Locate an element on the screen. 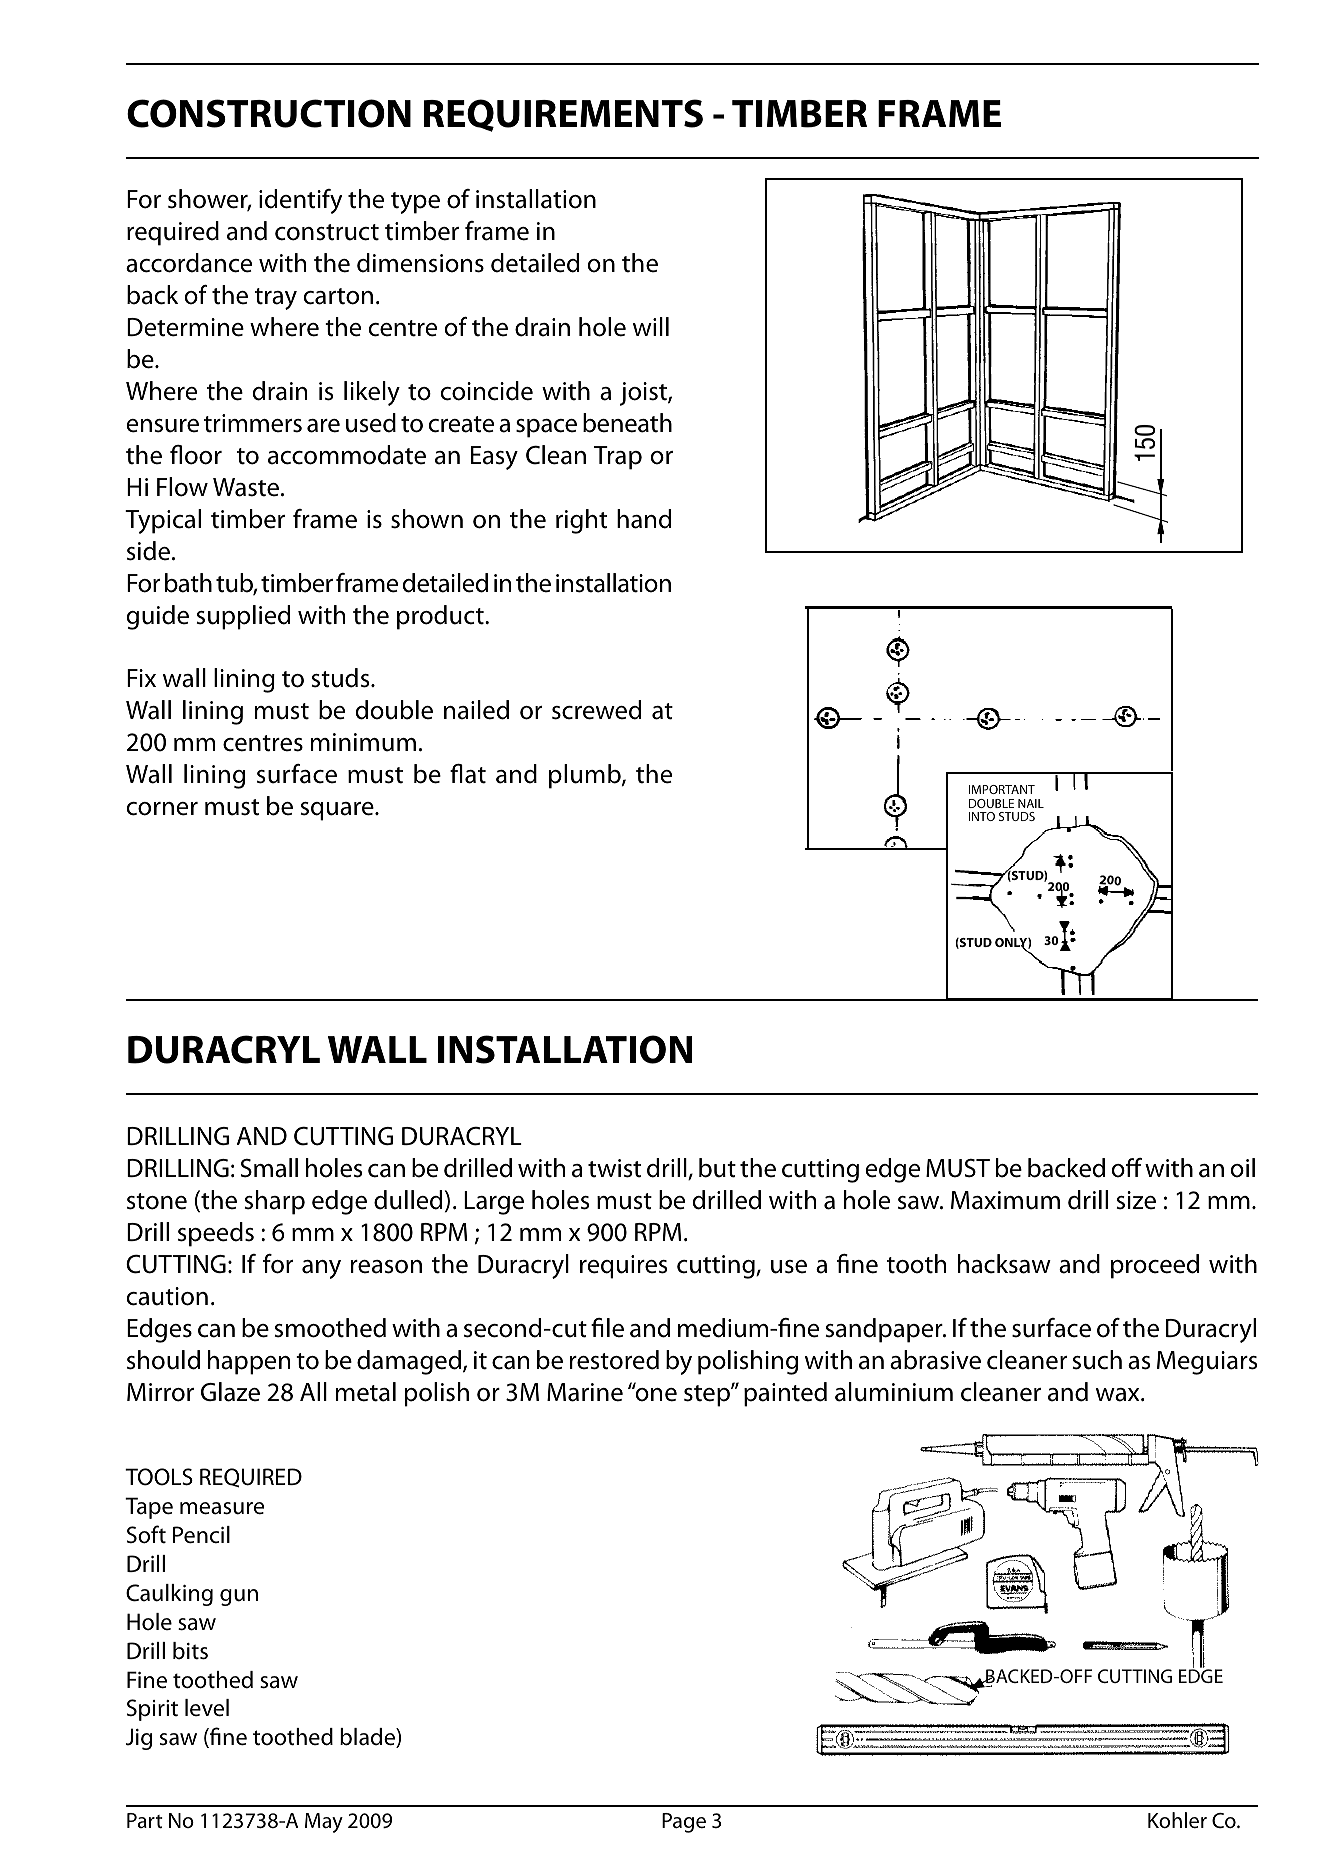 The width and height of the screenshot is (1321, 1868). May is located at coordinates (324, 1823).
